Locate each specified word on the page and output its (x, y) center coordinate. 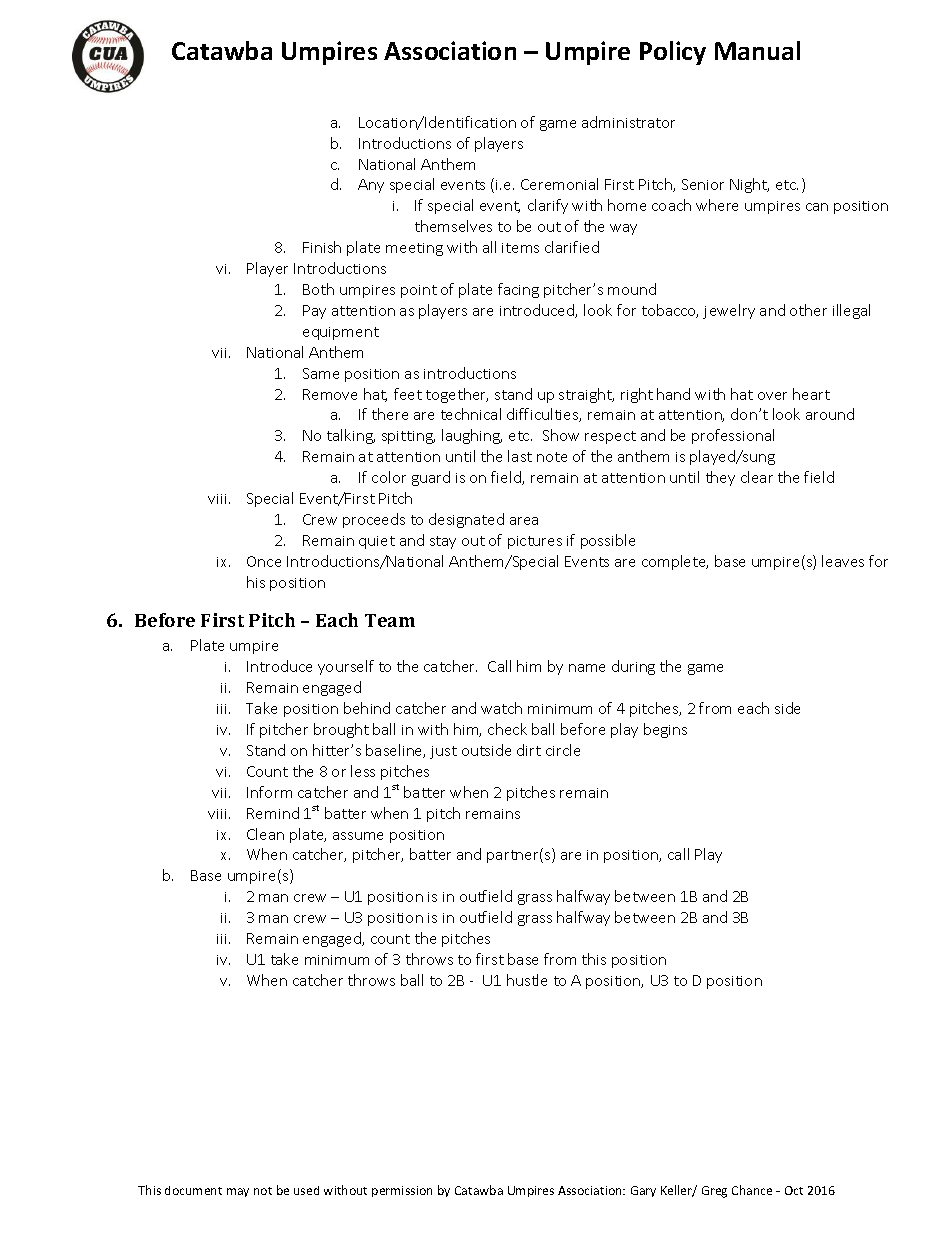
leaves (843, 561)
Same (321, 373)
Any (371, 186)
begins (665, 730)
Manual (757, 50)
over (772, 396)
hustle (527, 980)
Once (264, 561)
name (587, 668)
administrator (628, 122)
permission (402, 1191)
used (306, 1190)
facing (518, 290)
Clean (265, 834)
